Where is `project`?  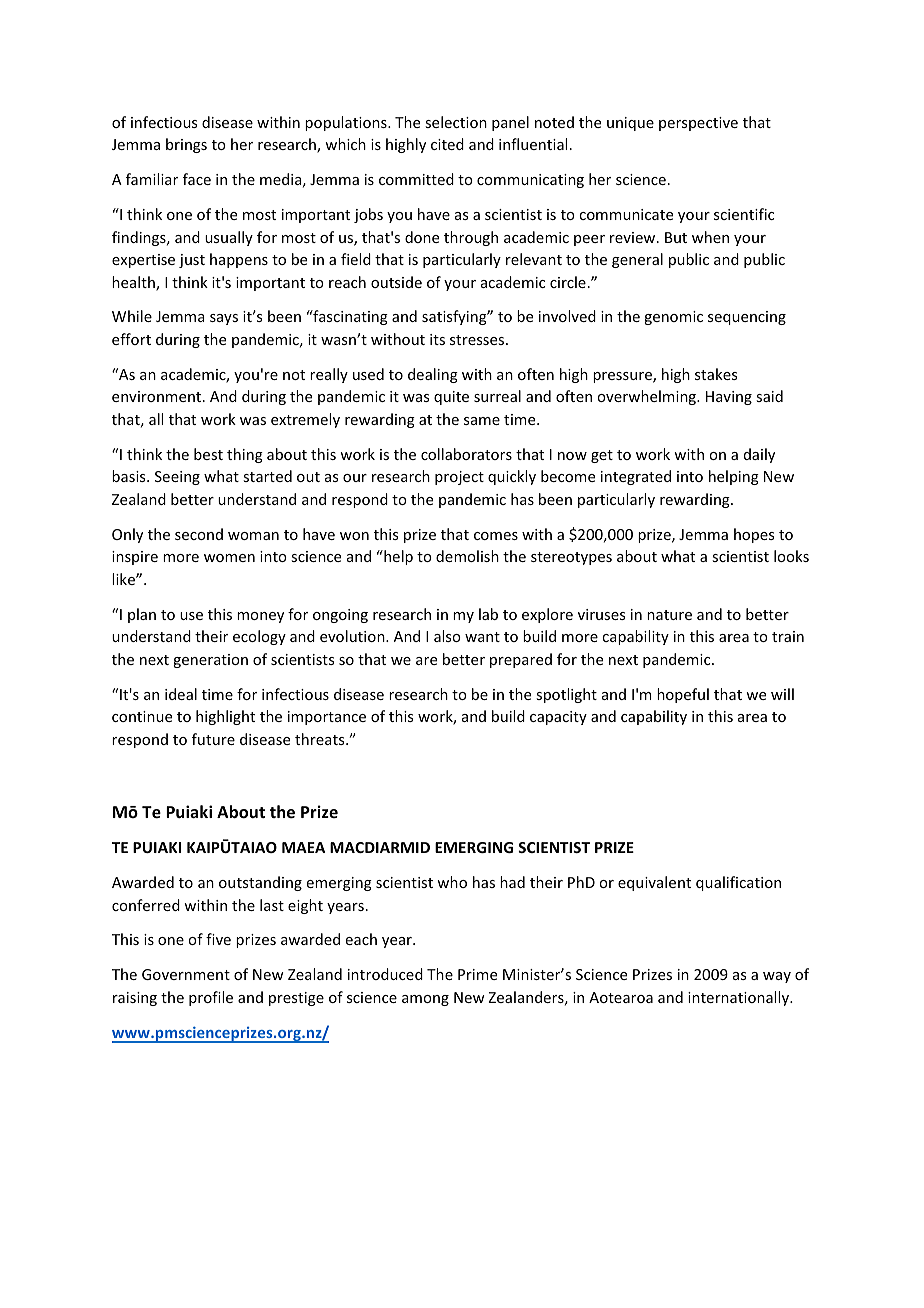
project is located at coordinates (459, 478).
